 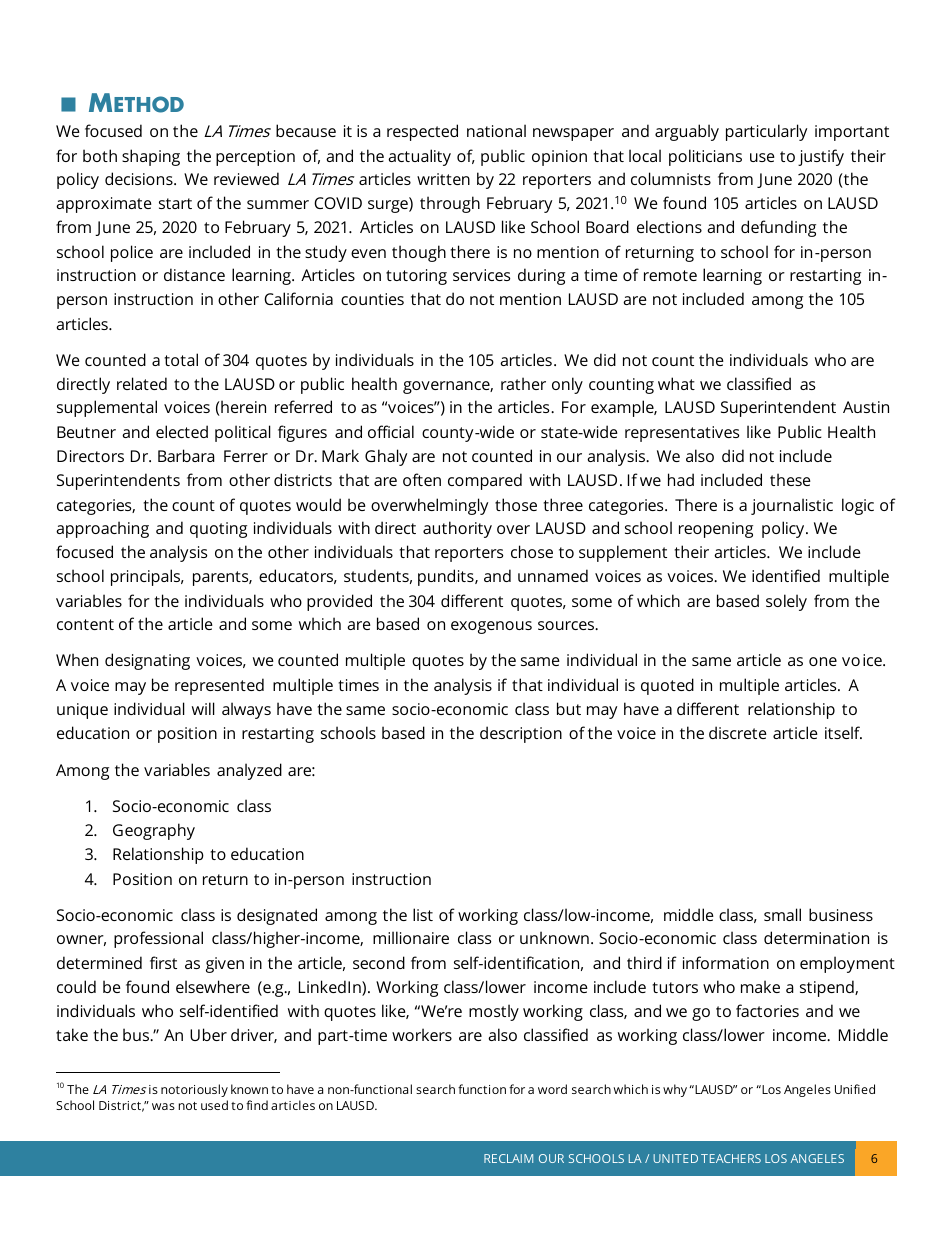 I want to click on millionaire, so click(x=411, y=937).
